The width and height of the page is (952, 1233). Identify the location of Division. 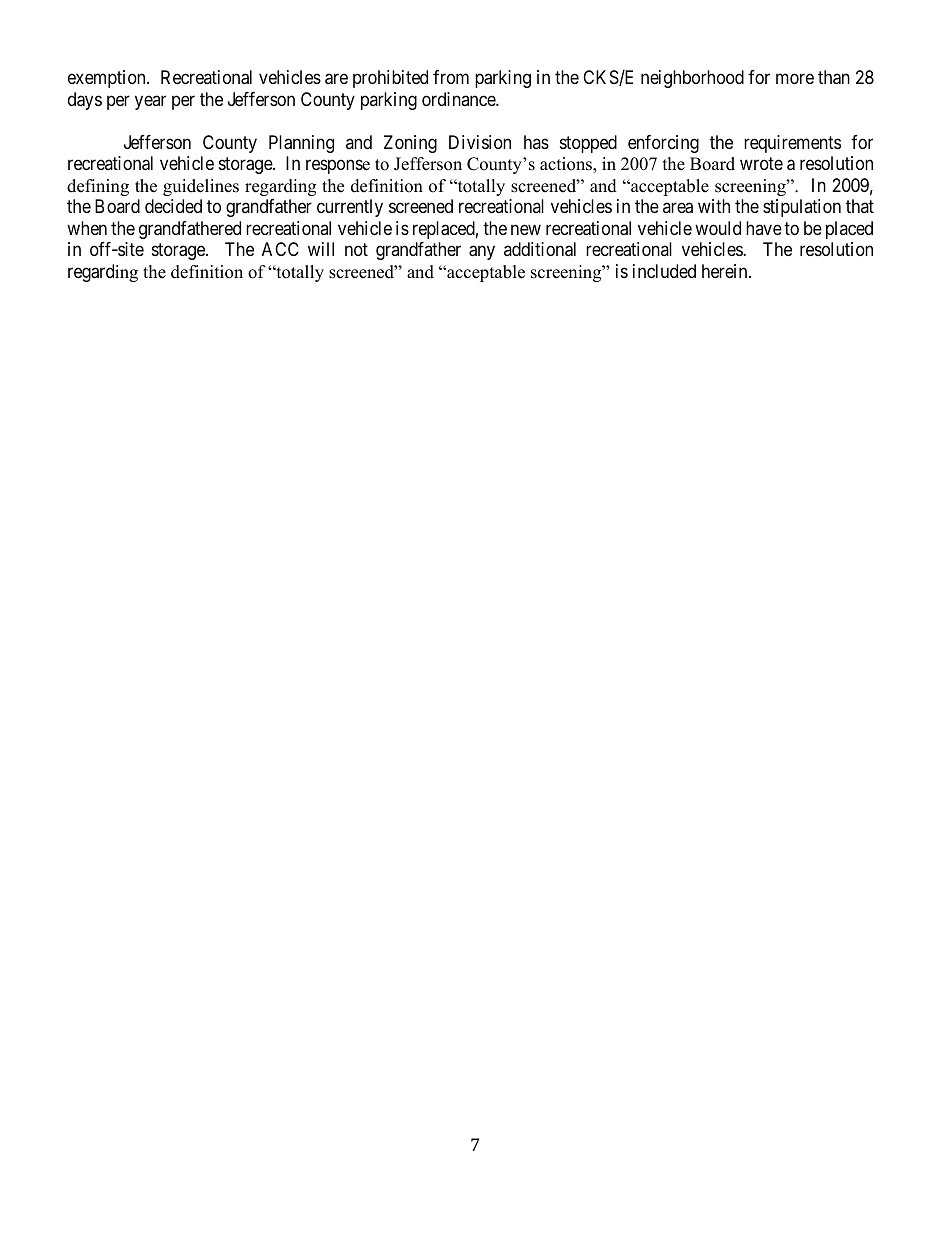
(480, 142).
